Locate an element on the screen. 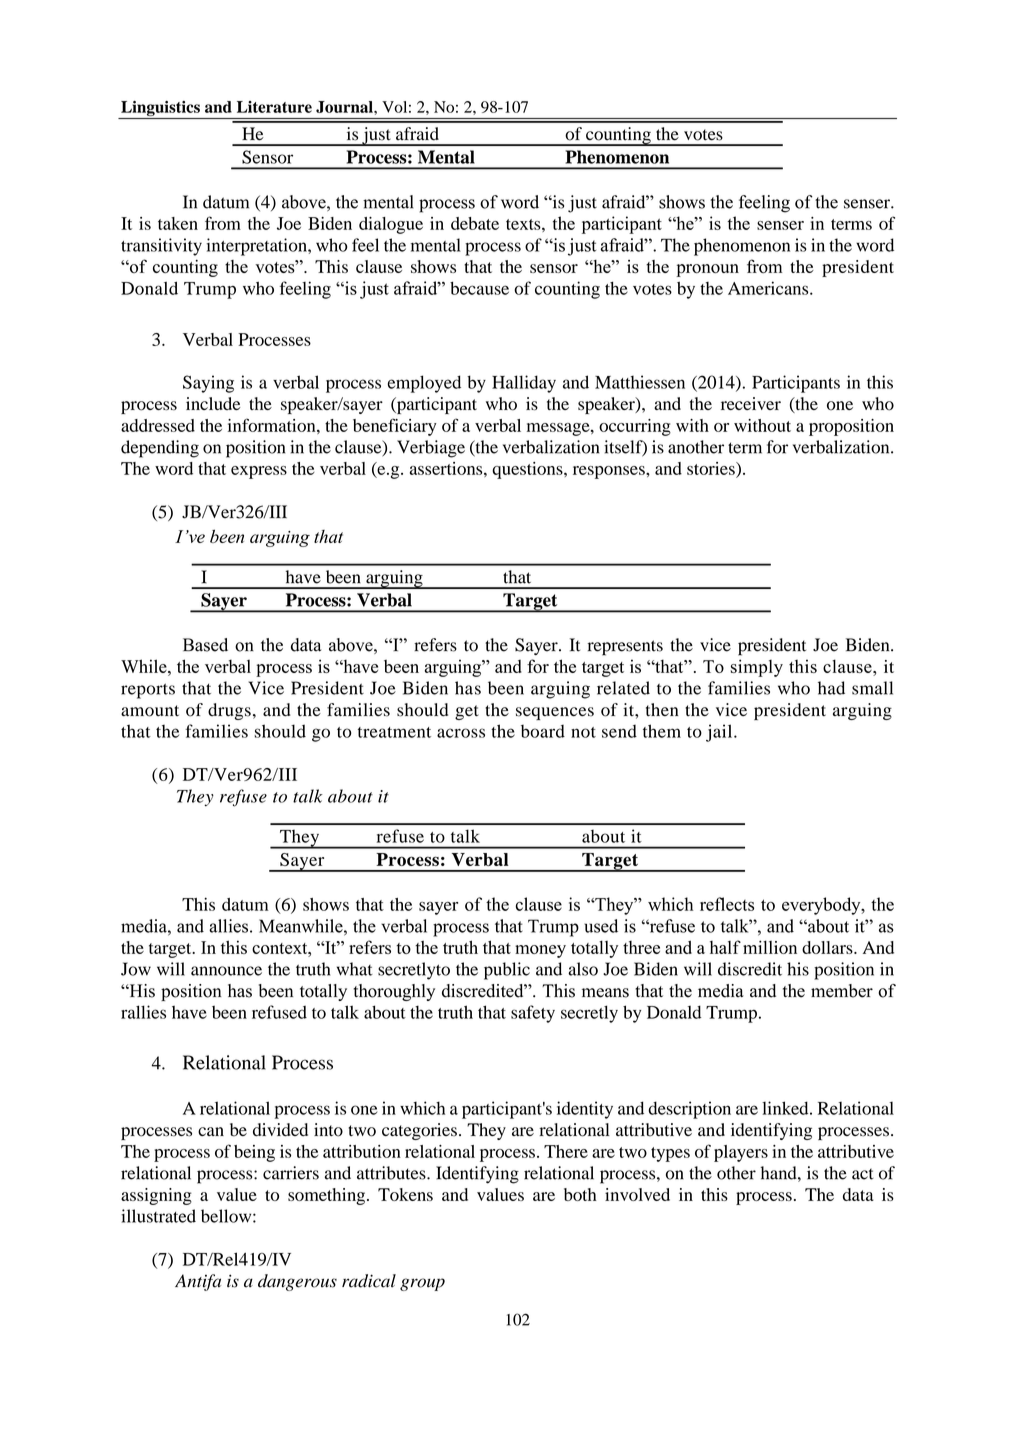 This screenshot has height=1436, width=1015. pronoun is located at coordinates (707, 270).
